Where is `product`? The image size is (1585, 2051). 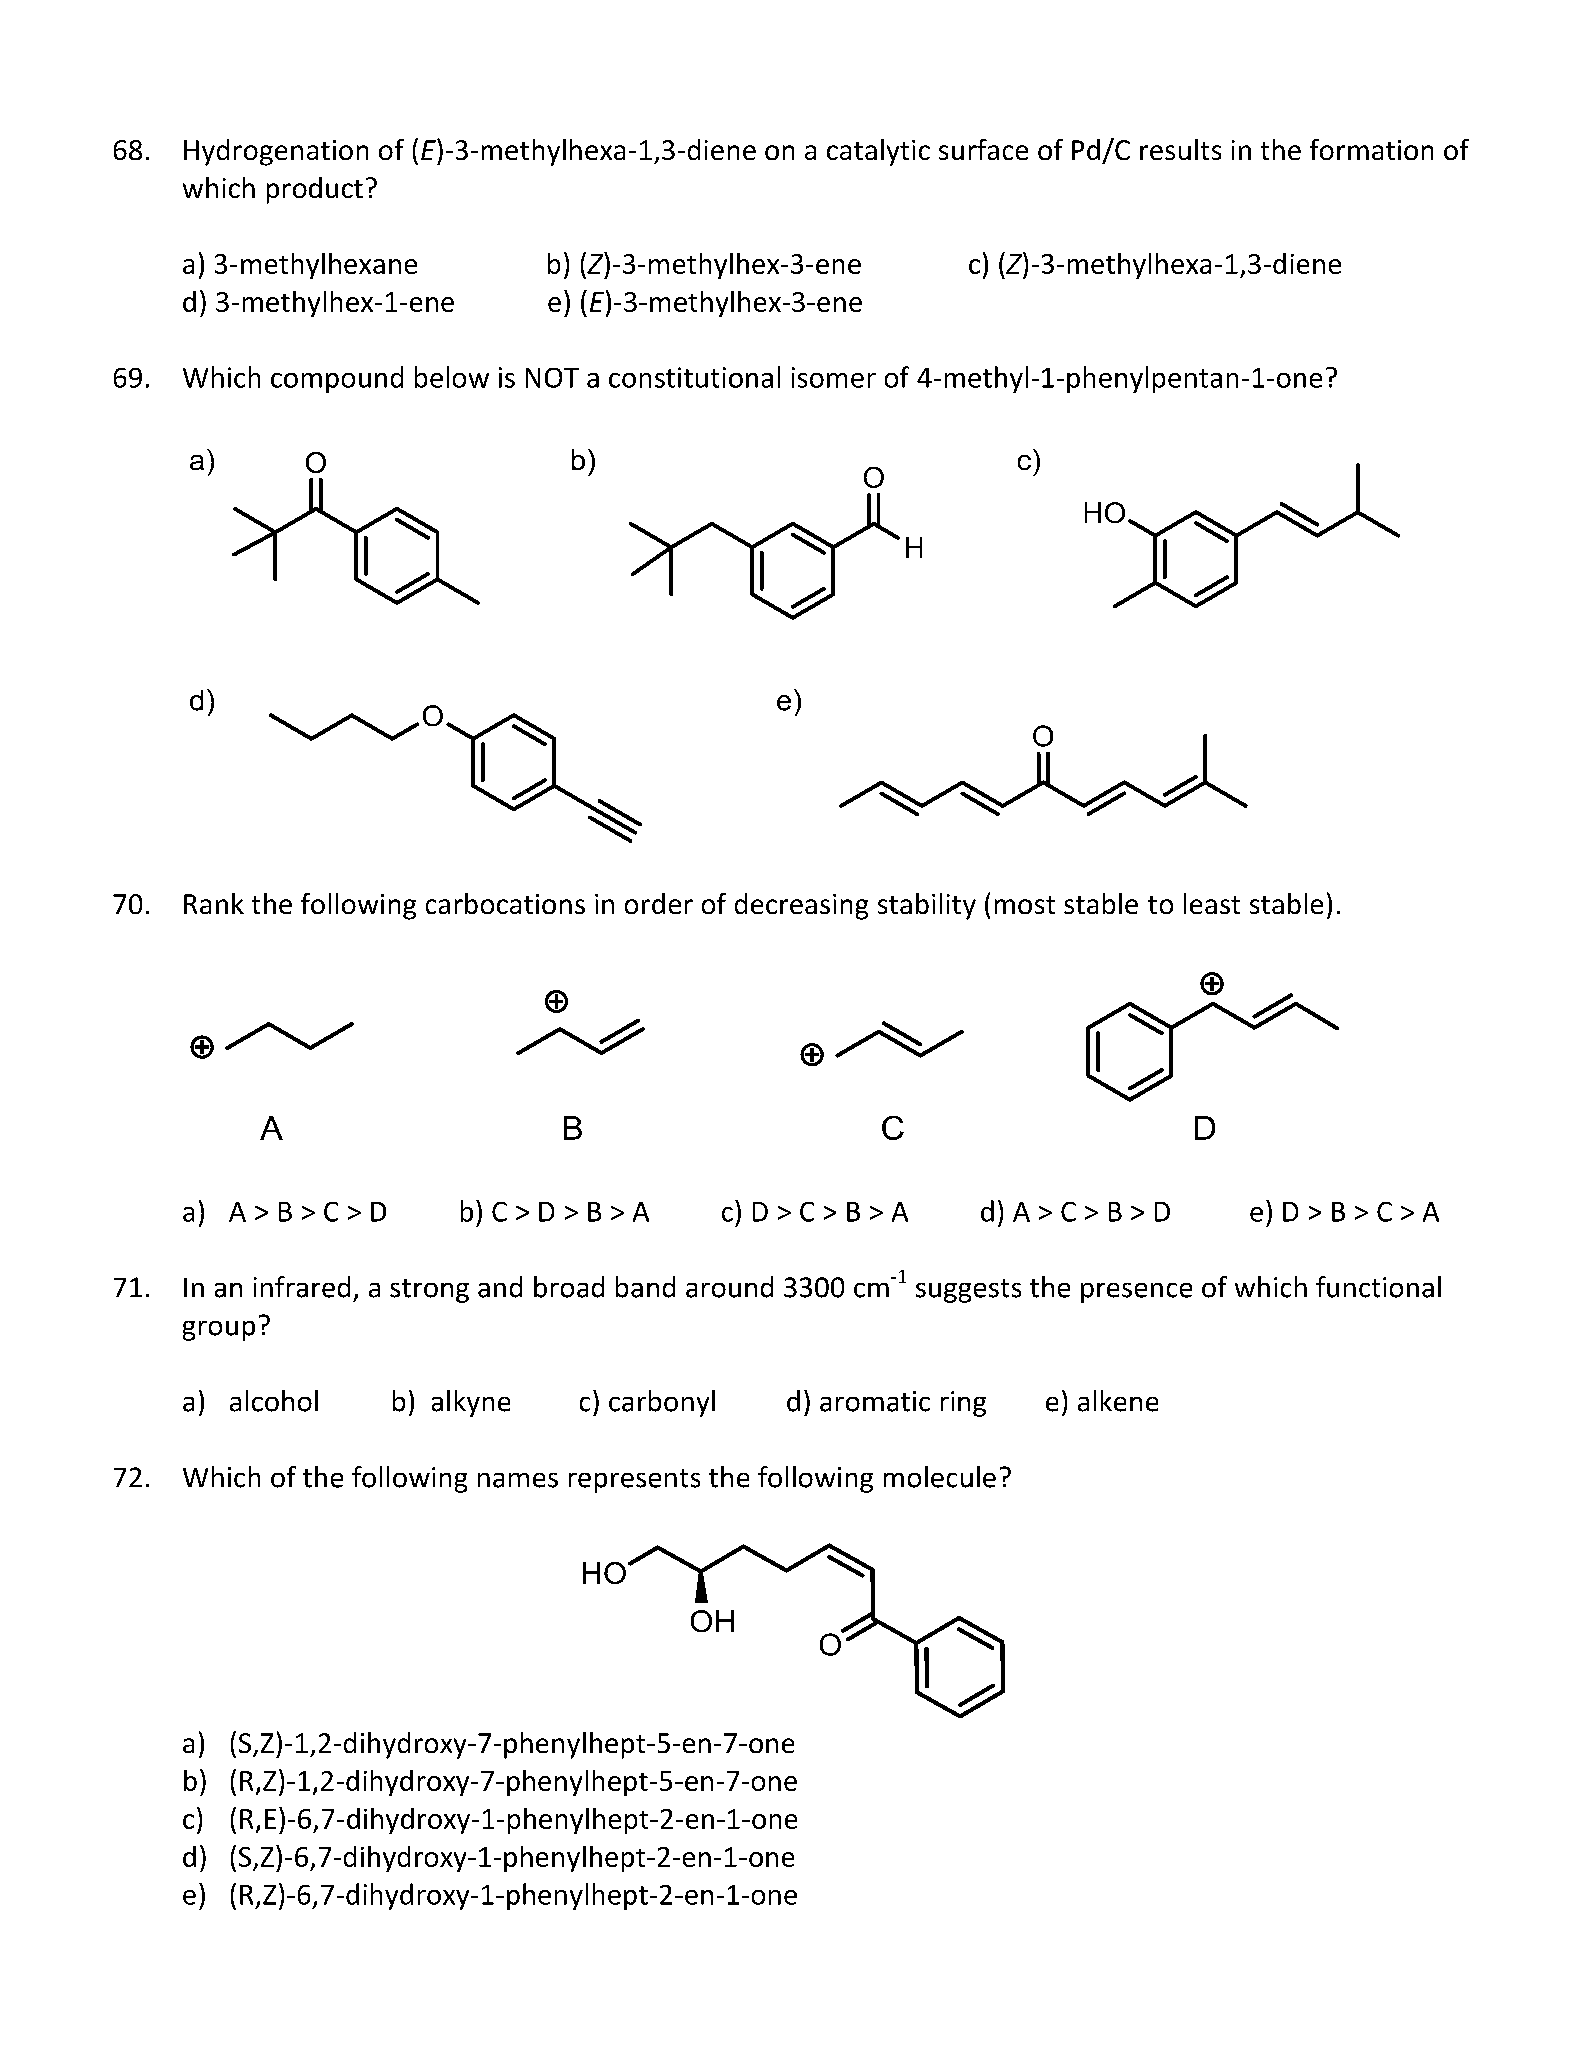
product is located at coordinates (315, 190).
